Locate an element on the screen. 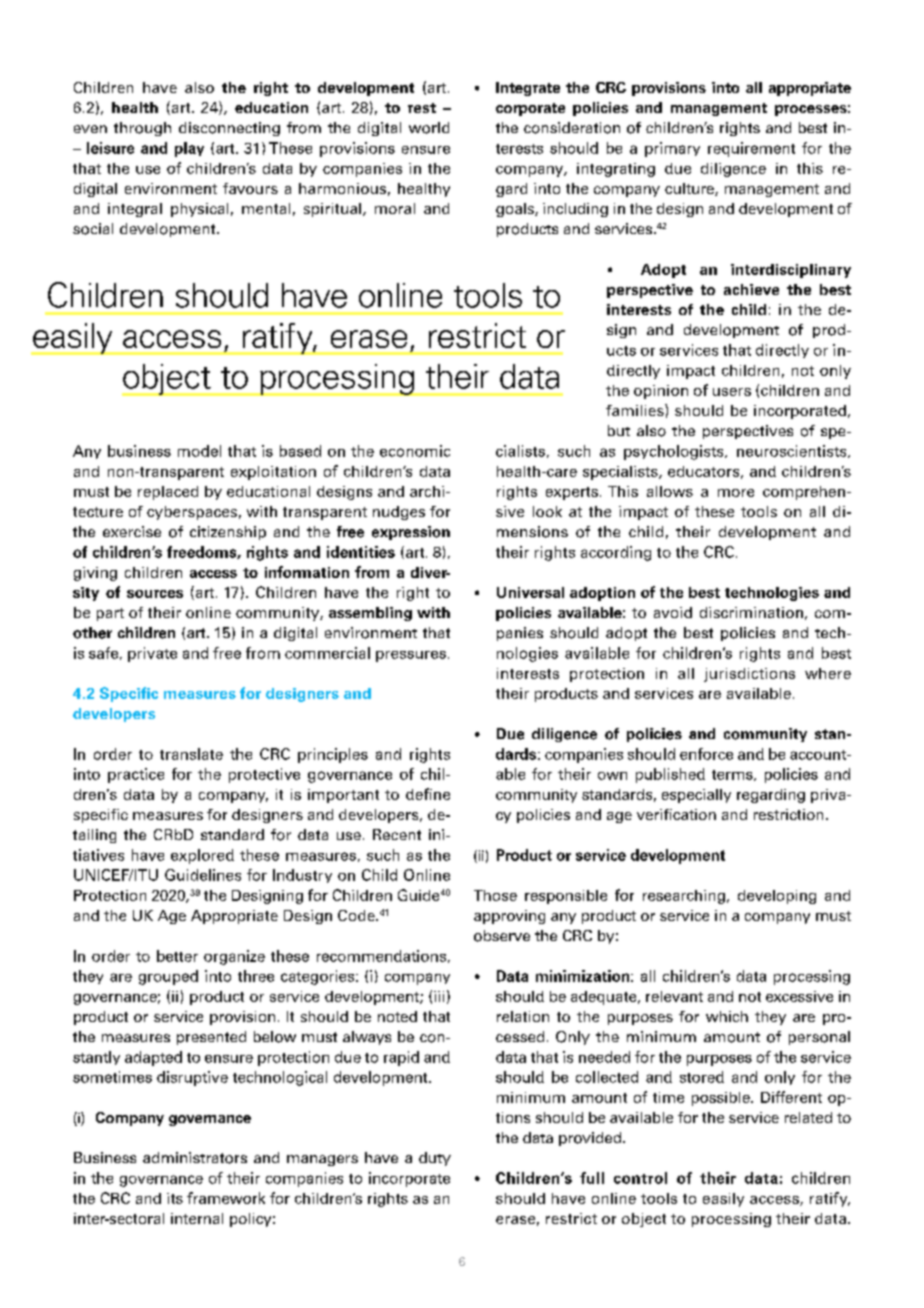  requirement is located at coordinates (751, 149).
